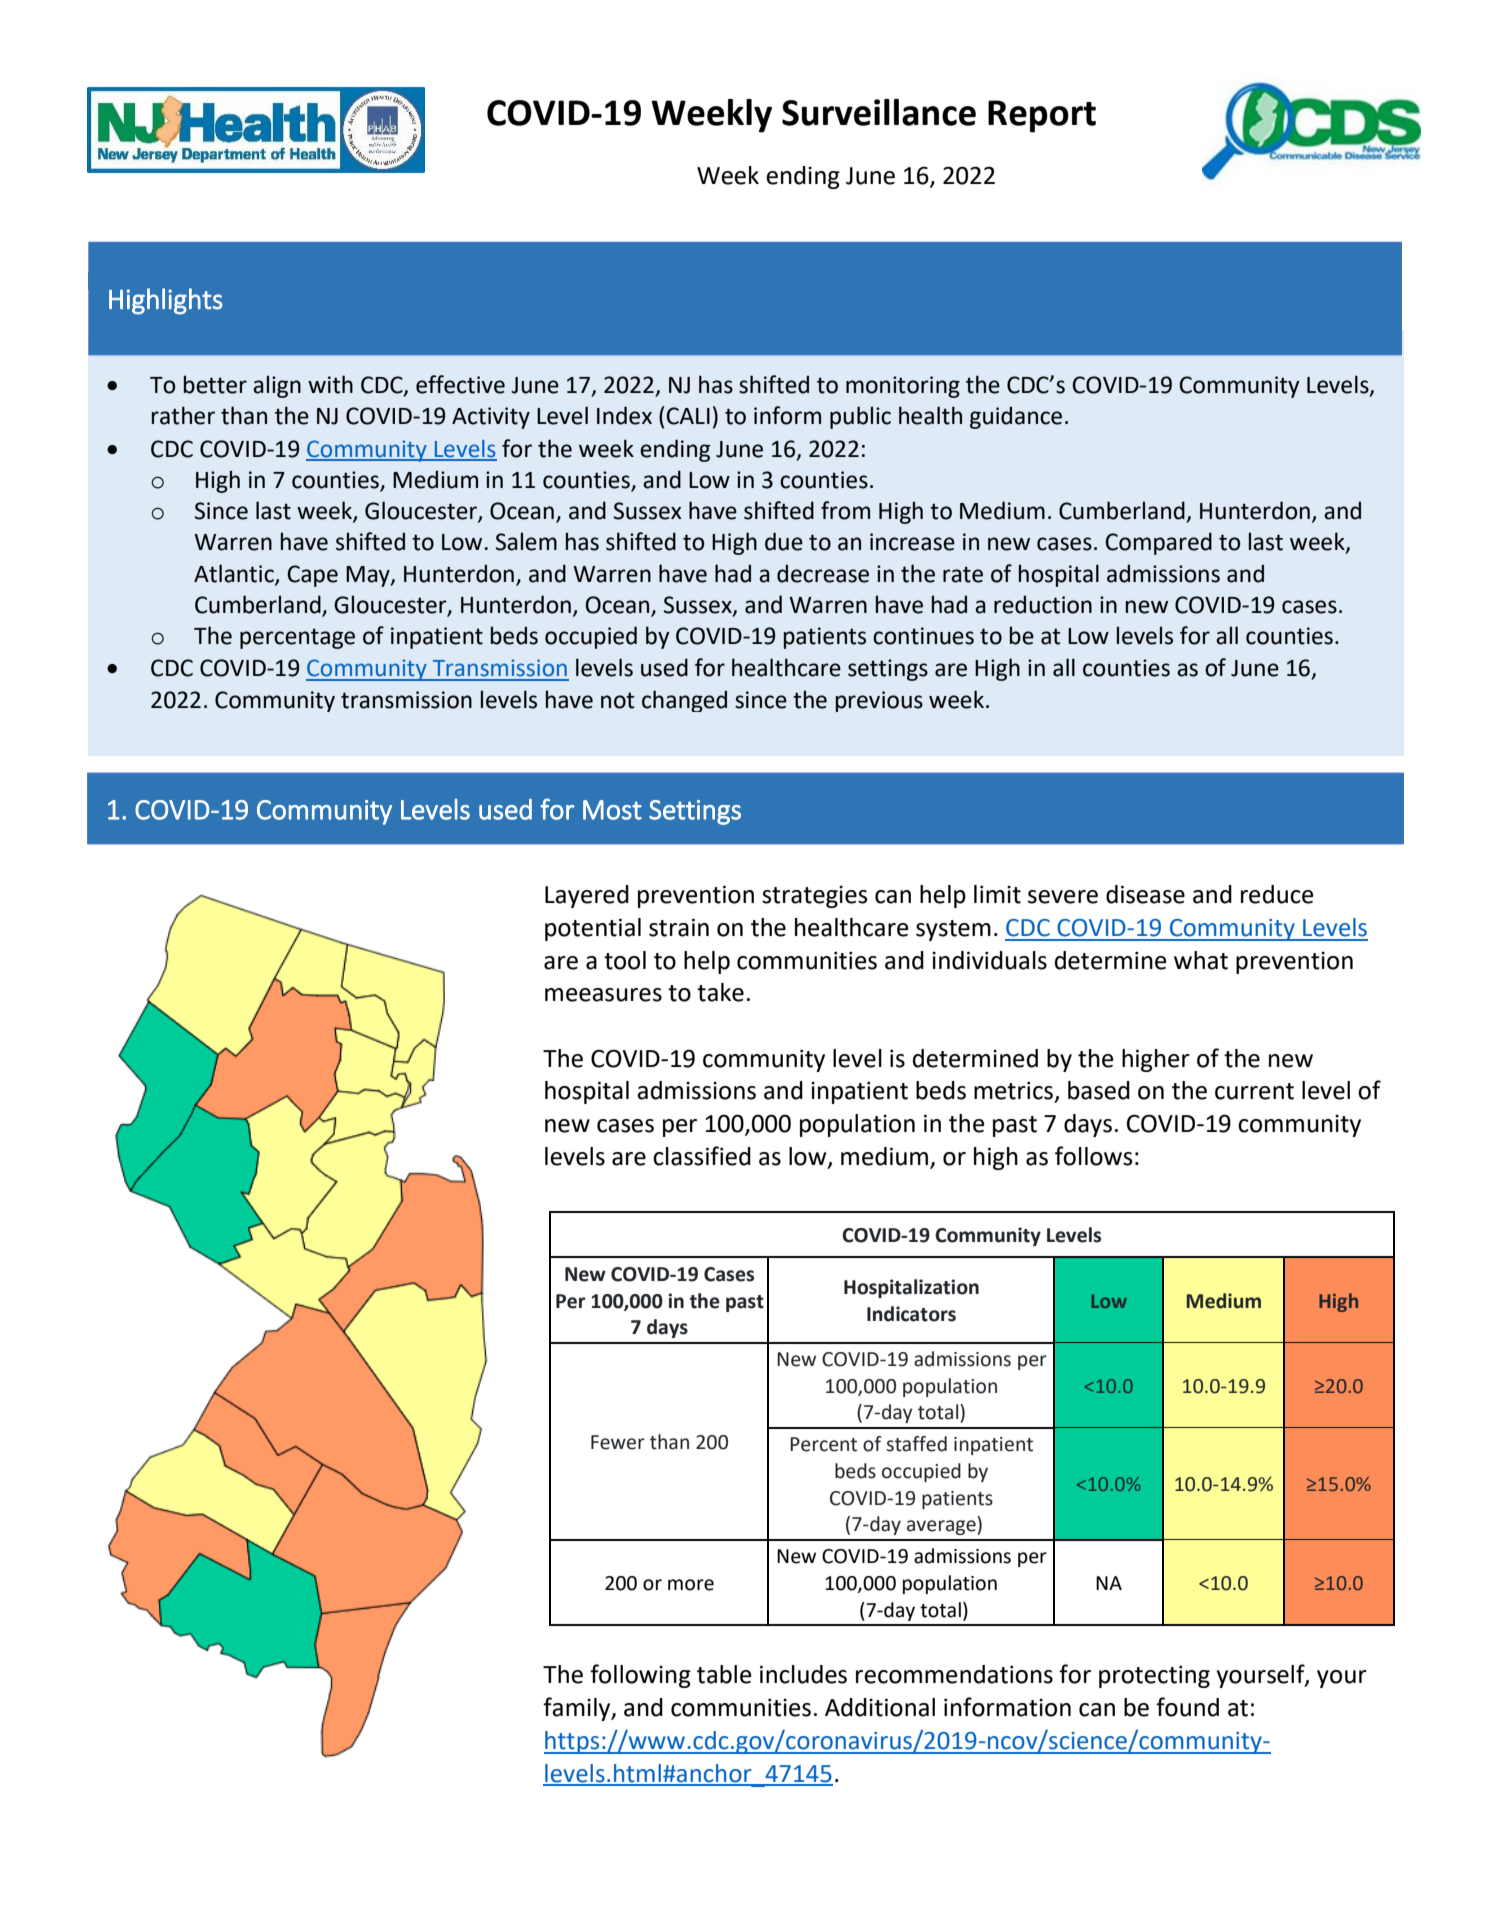 This screenshot has width=1491, height=1929. Describe the element at coordinates (1042, 116) in the screenshot. I see `Report` at that location.
